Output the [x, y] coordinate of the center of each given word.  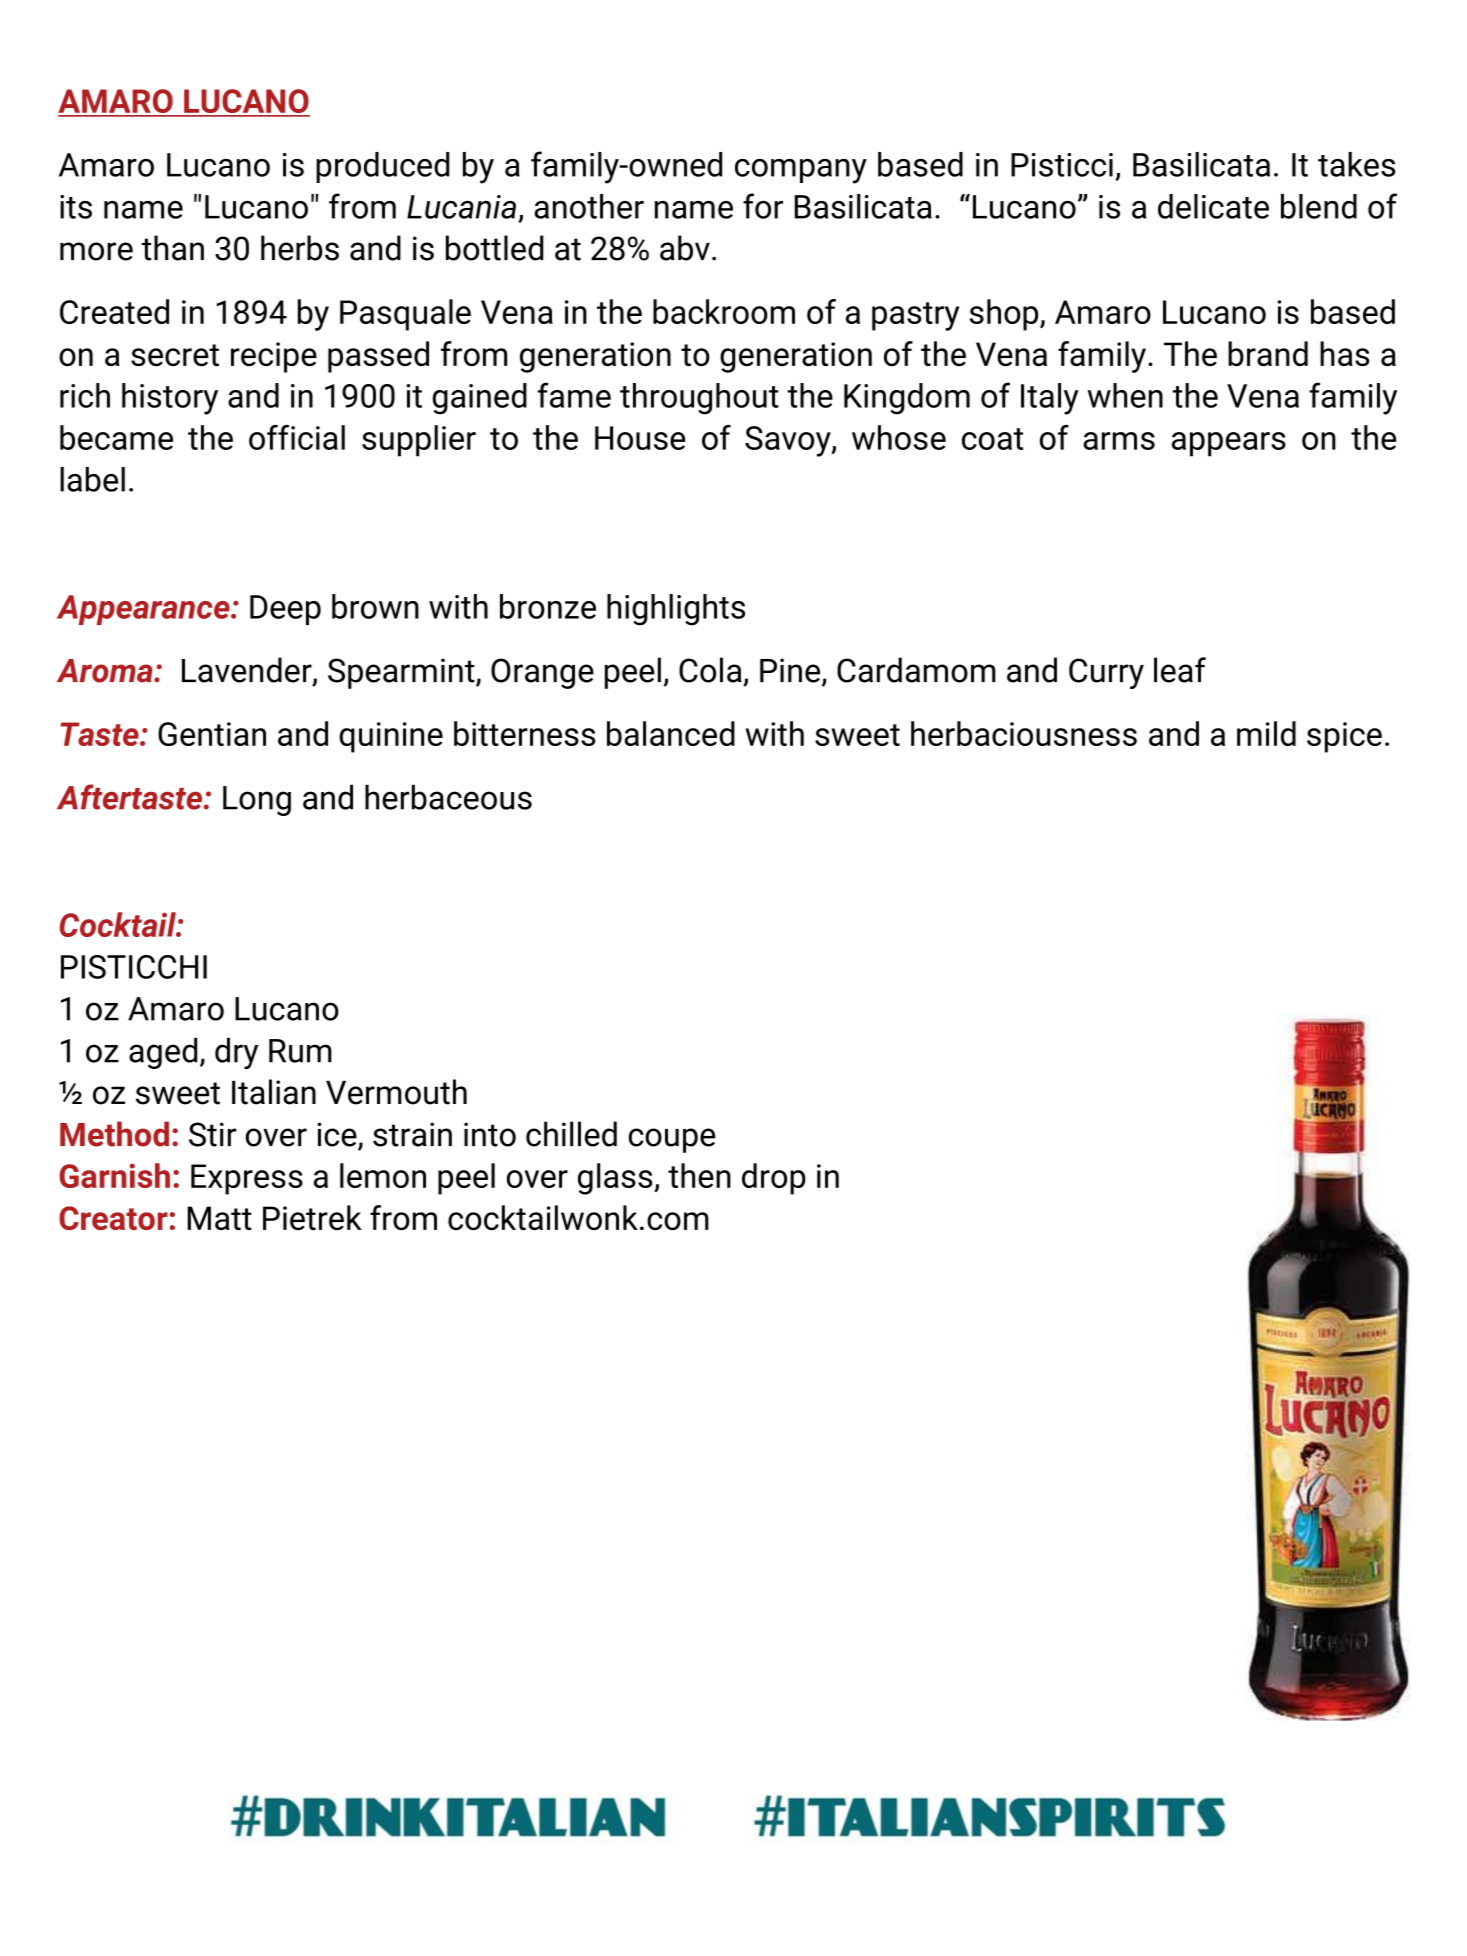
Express [247, 1179]
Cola [710, 670]
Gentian [212, 734]
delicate [1213, 206]
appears [1229, 444]
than [172, 248]
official [297, 437]
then [699, 1175]
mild [1266, 733]
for [763, 206]
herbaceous [448, 797]
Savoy [789, 441]
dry [236, 1053]
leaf [1180, 670]
